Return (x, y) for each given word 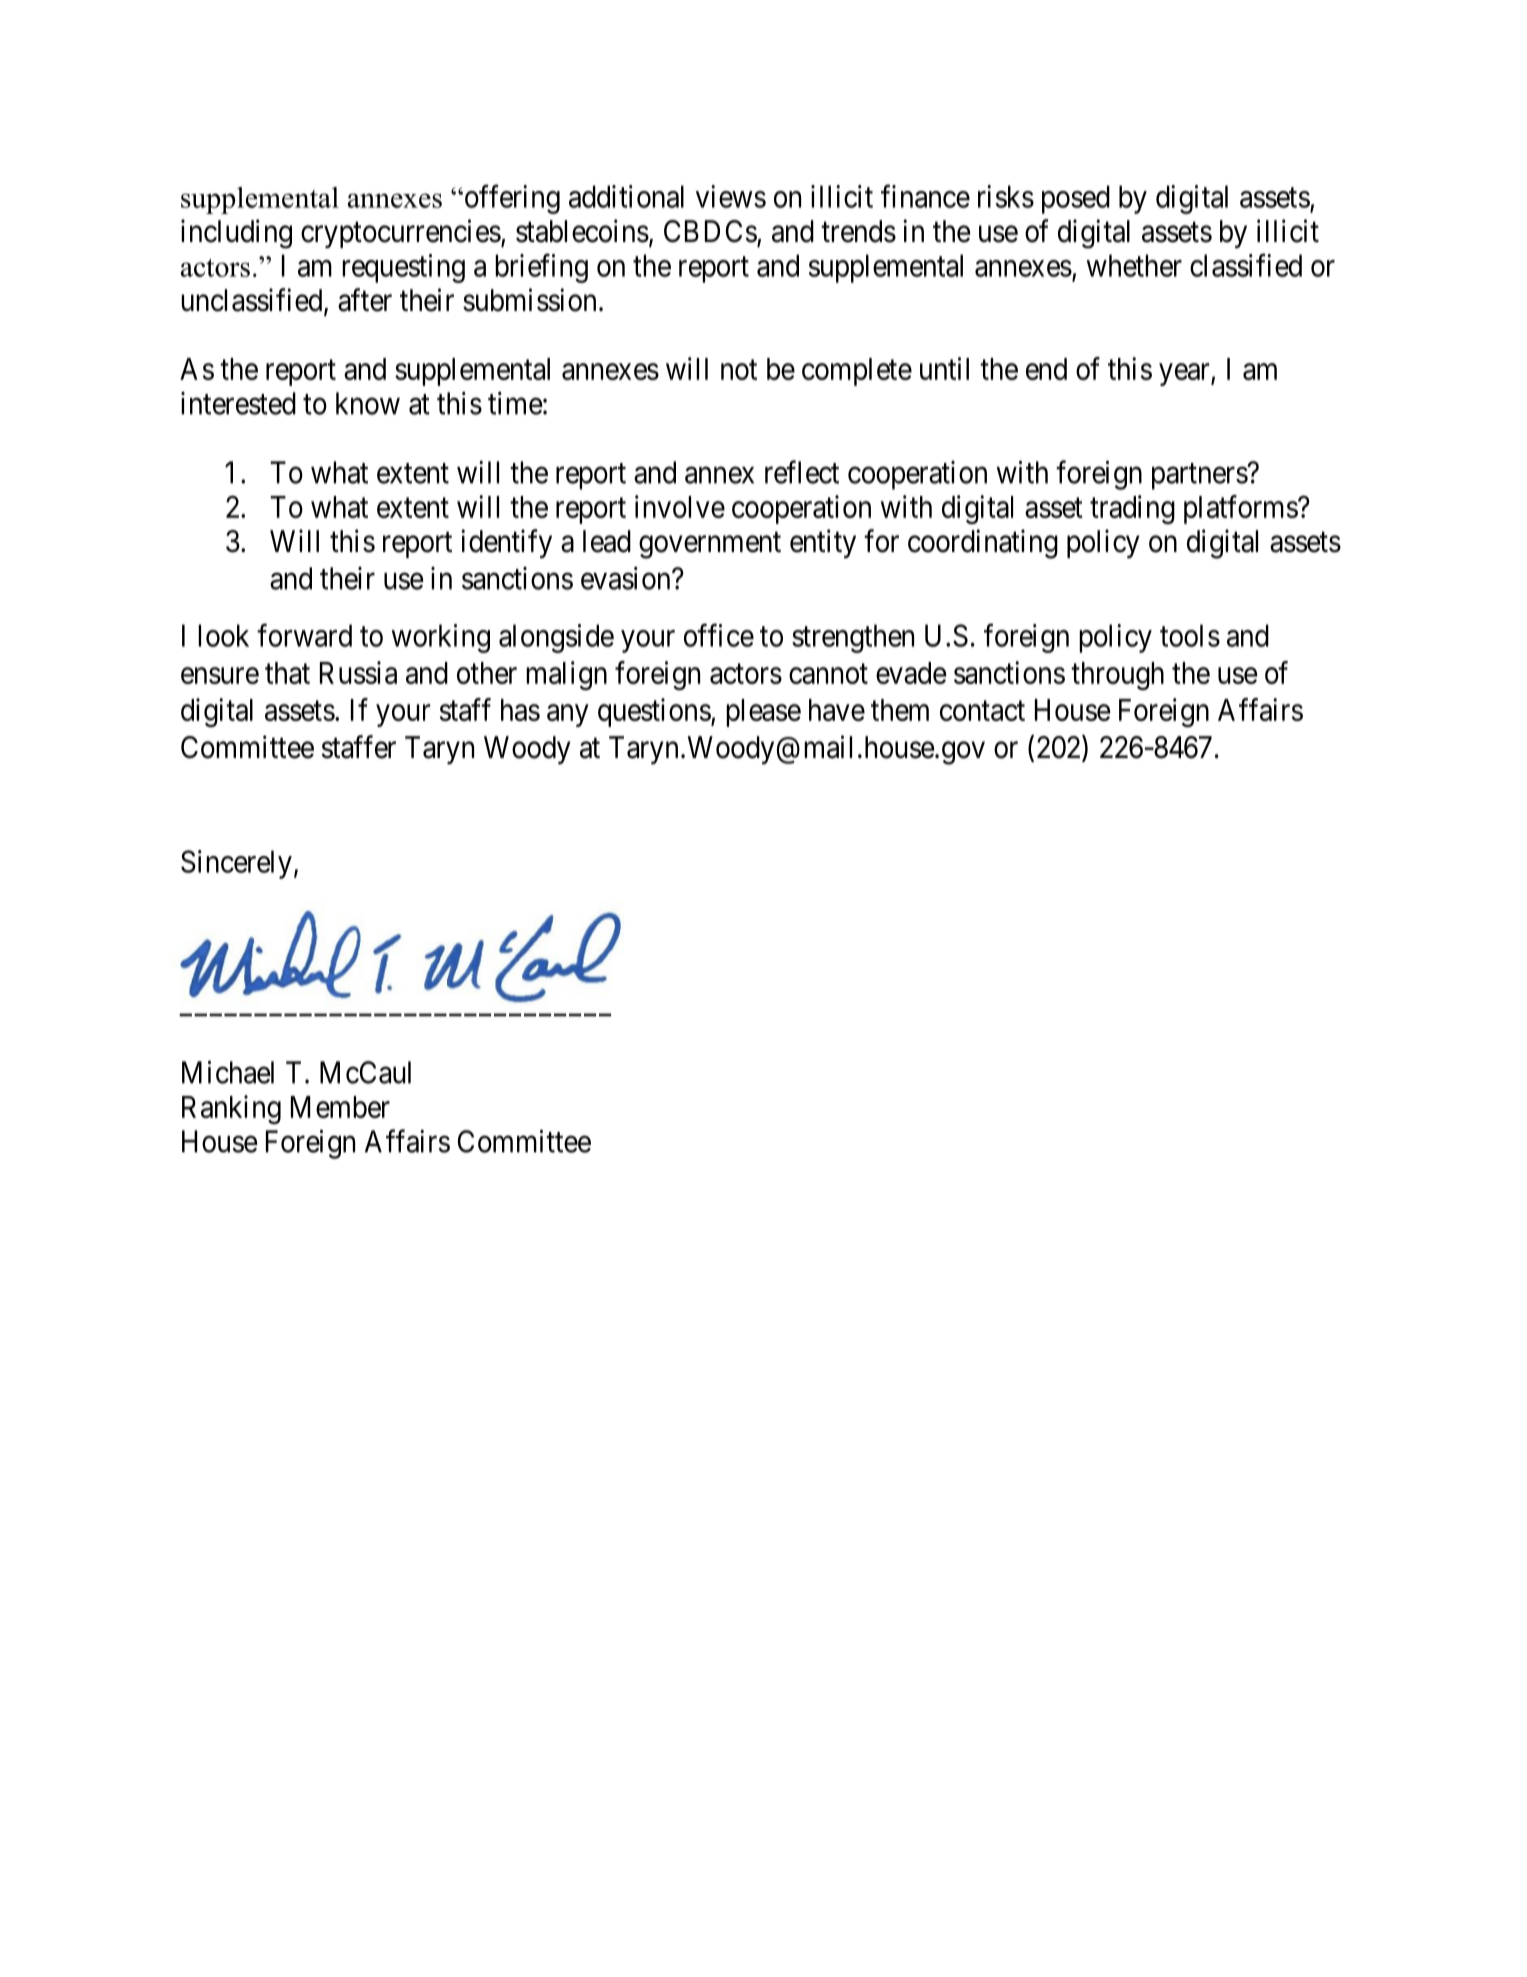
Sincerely (236, 864)
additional (626, 196)
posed (1076, 199)
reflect (802, 472)
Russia (358, 672)
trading (1132, 509)
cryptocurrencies (401, 233)
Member (340, 1107)
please (763, 713)
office (719, 635)
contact (982, 711)
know (368, 403)
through (1117, 676)
